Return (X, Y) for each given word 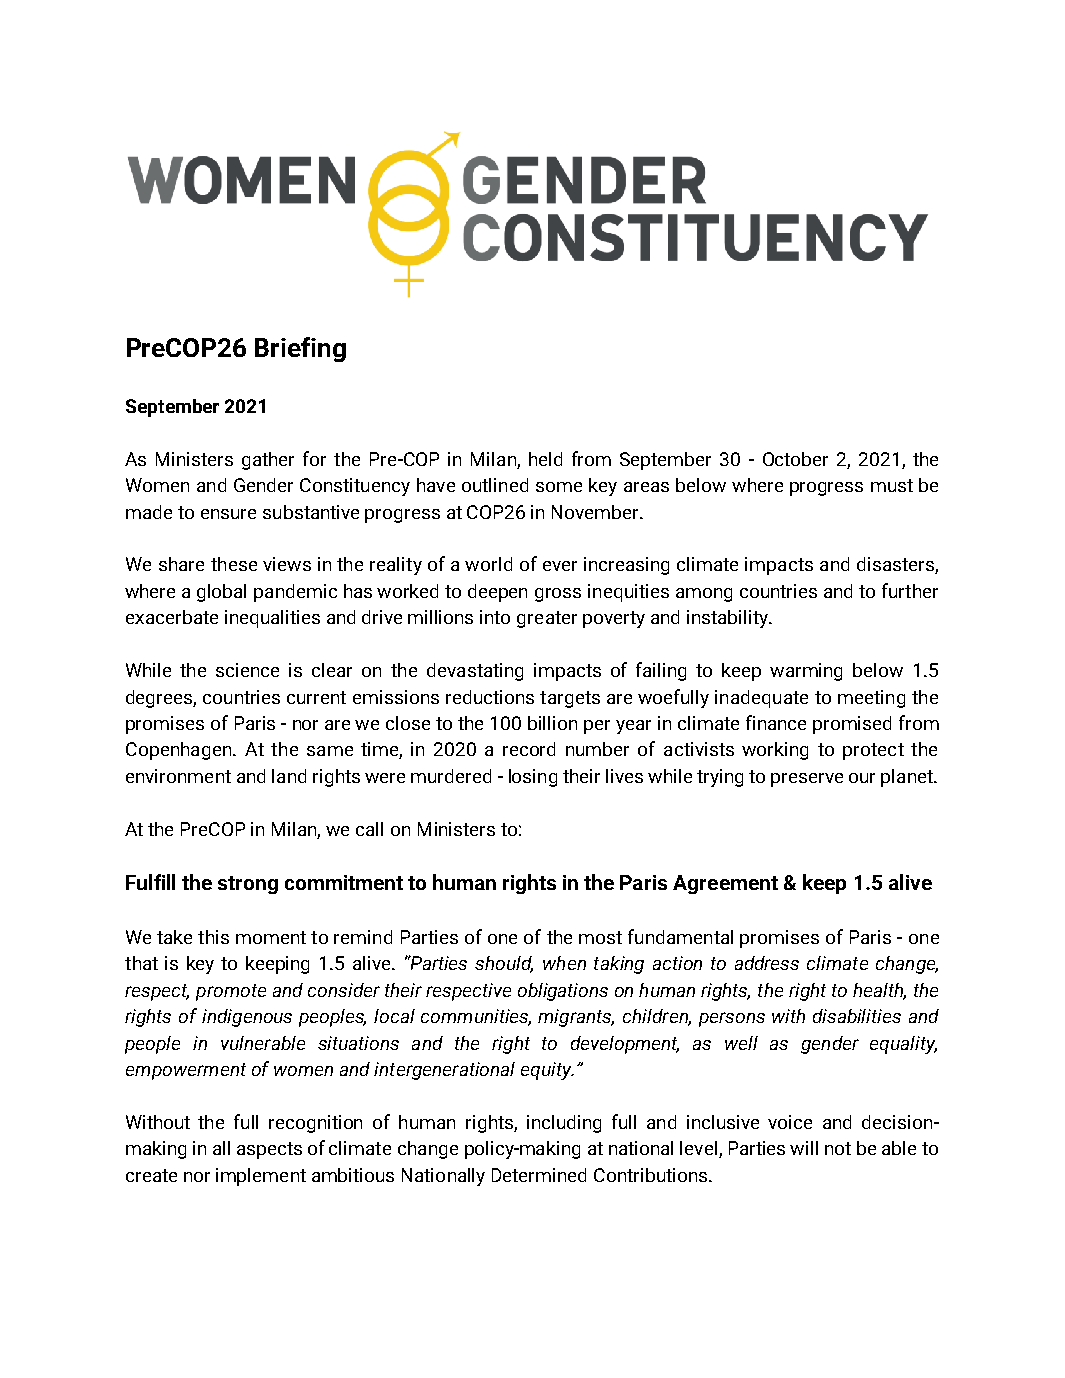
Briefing (300, 349)
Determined (539, 1175)
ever (560, 566)
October (795, 459)
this (213, 937)
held (545, 459)
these (234, 564)
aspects (269, 1150)
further (910, 590)
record (529, 749)
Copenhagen (180, 751)
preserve (807, 780)
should (504, 964)
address (767, 963)
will (804, 1148)
